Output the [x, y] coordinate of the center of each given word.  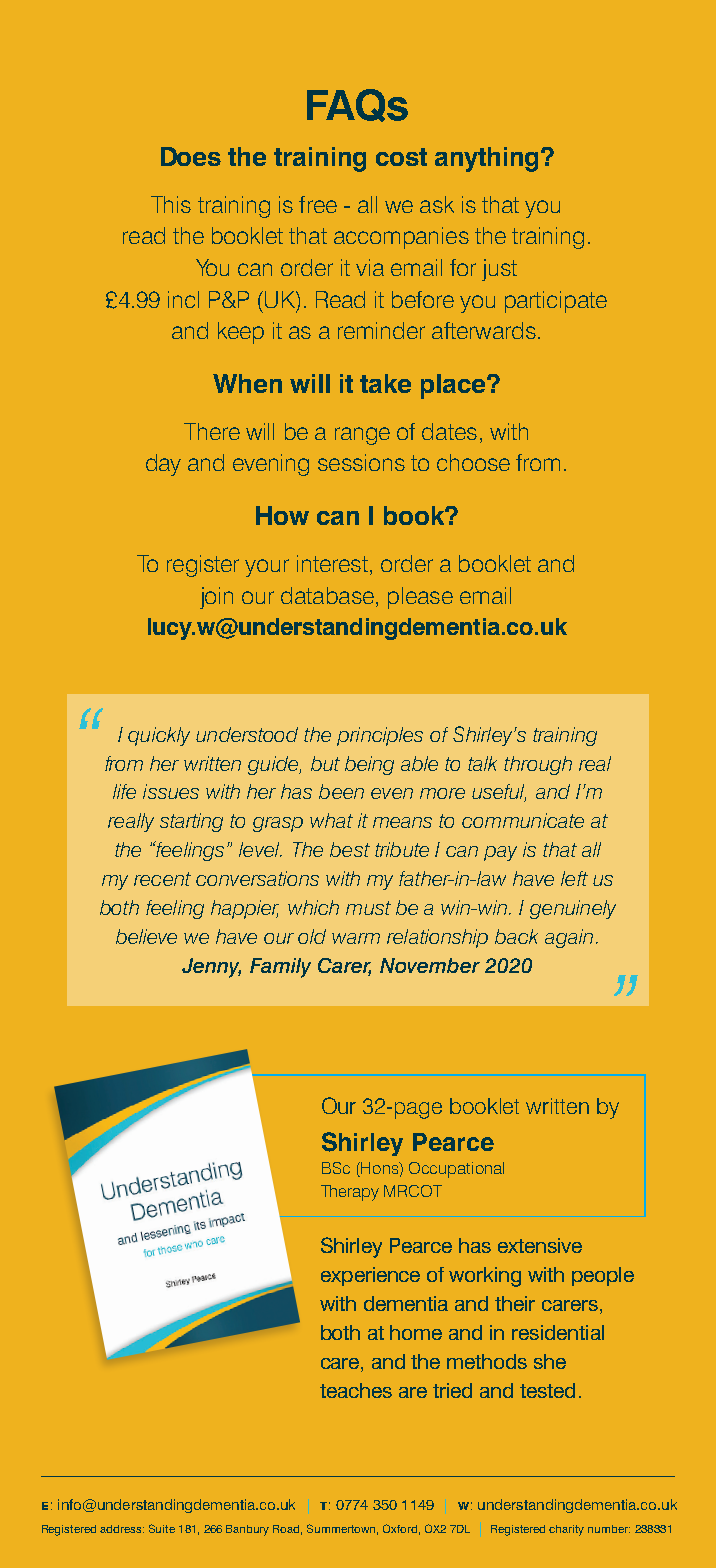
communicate [523, 820]
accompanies [401, 238]
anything [486, 159]
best [350, 849]
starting [191, 822]
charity [566, 1530]
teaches [356, 1390]
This [171, 204]
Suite [162, 1528]
